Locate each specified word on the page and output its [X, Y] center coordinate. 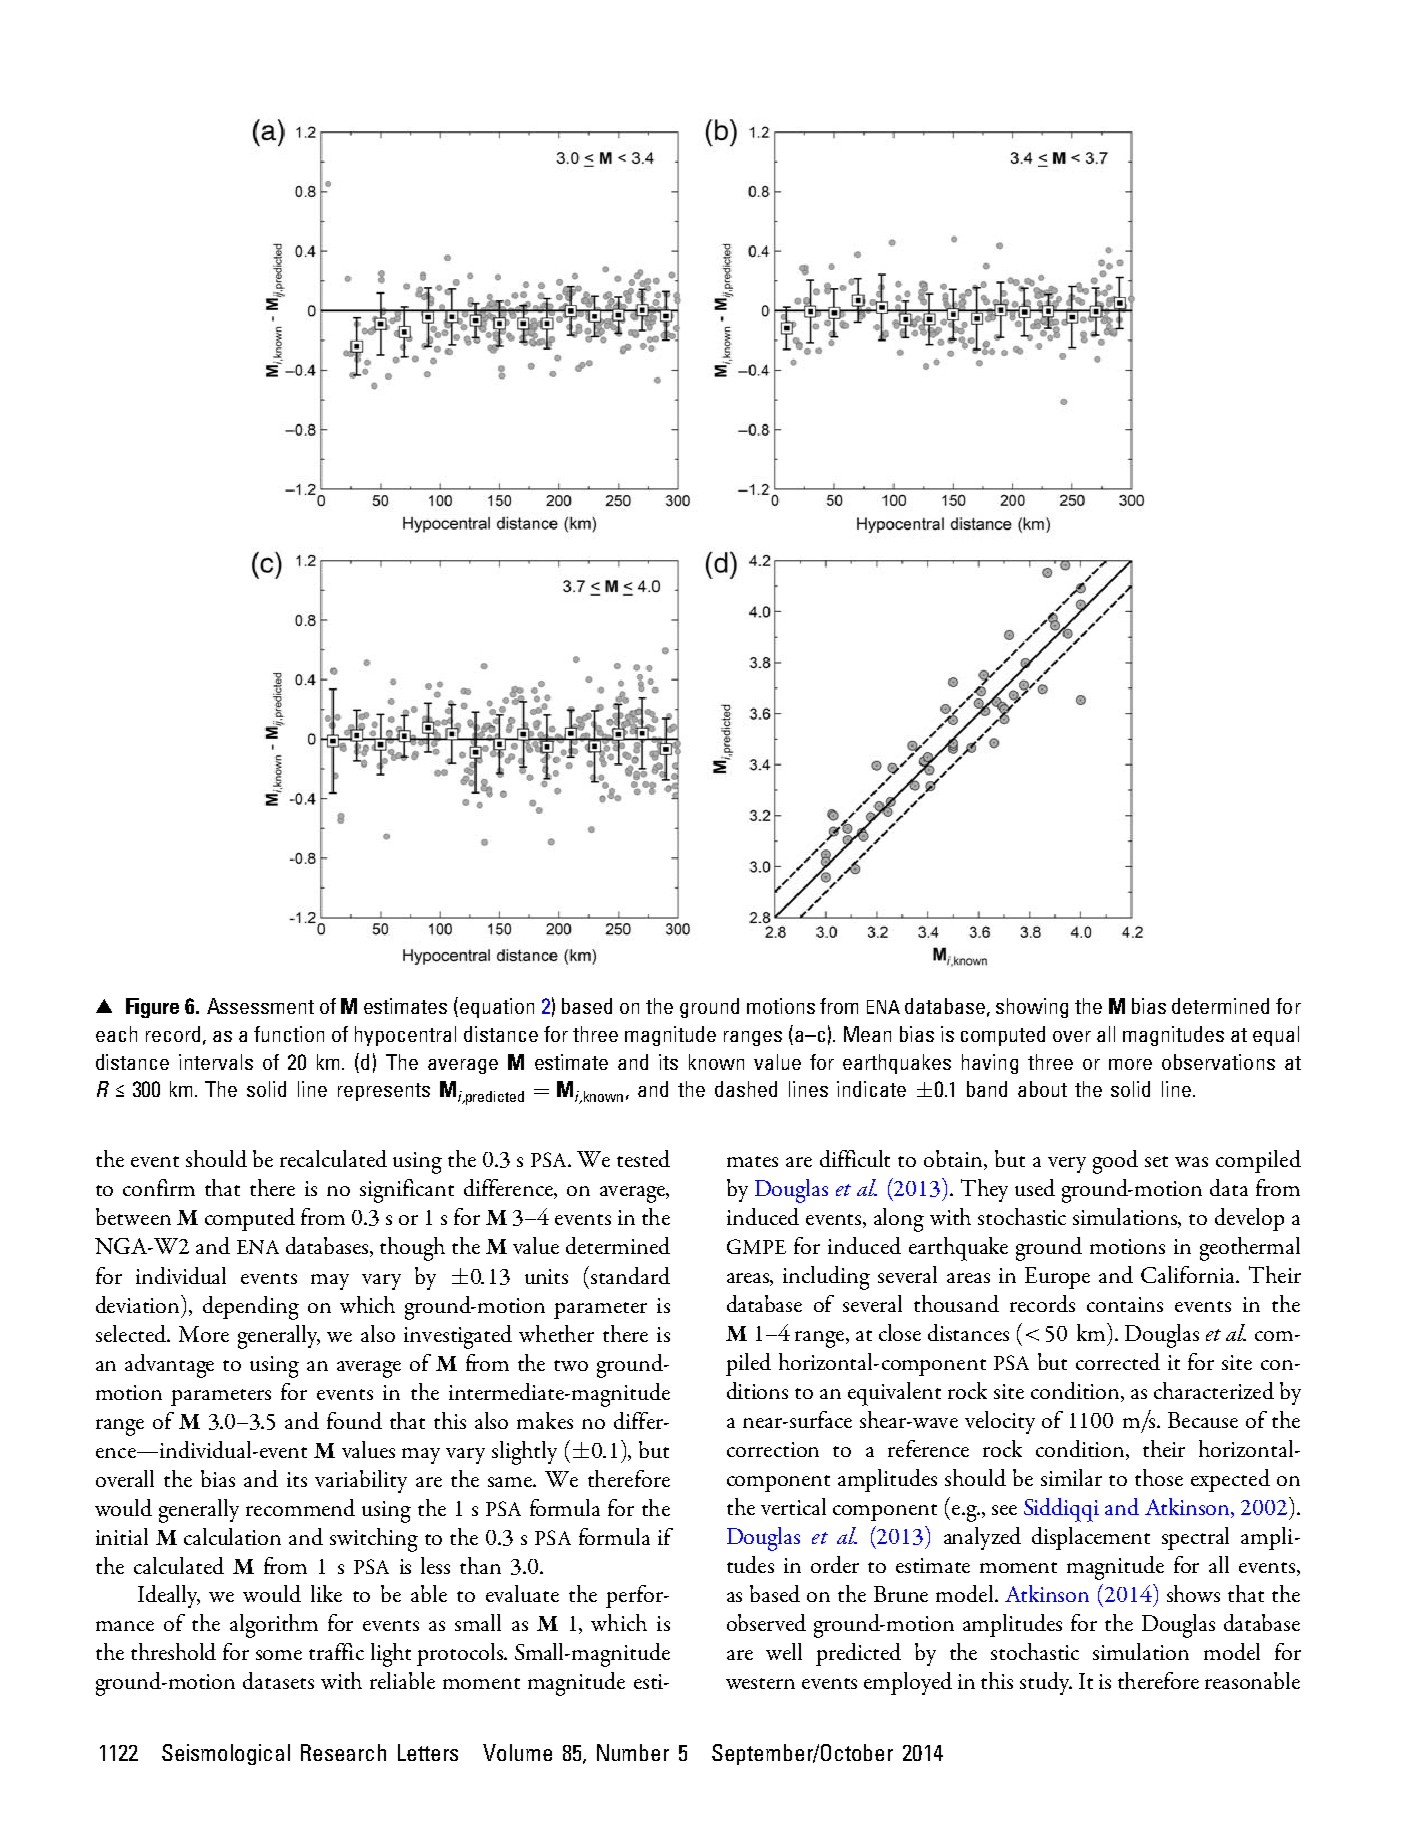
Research [343, 1752]
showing [1032, 1008]
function [289, 1034]
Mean [867, 1034]
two [571, 1365]
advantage [169, 1366]
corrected [1118, 1361]
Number [633, 1752]
